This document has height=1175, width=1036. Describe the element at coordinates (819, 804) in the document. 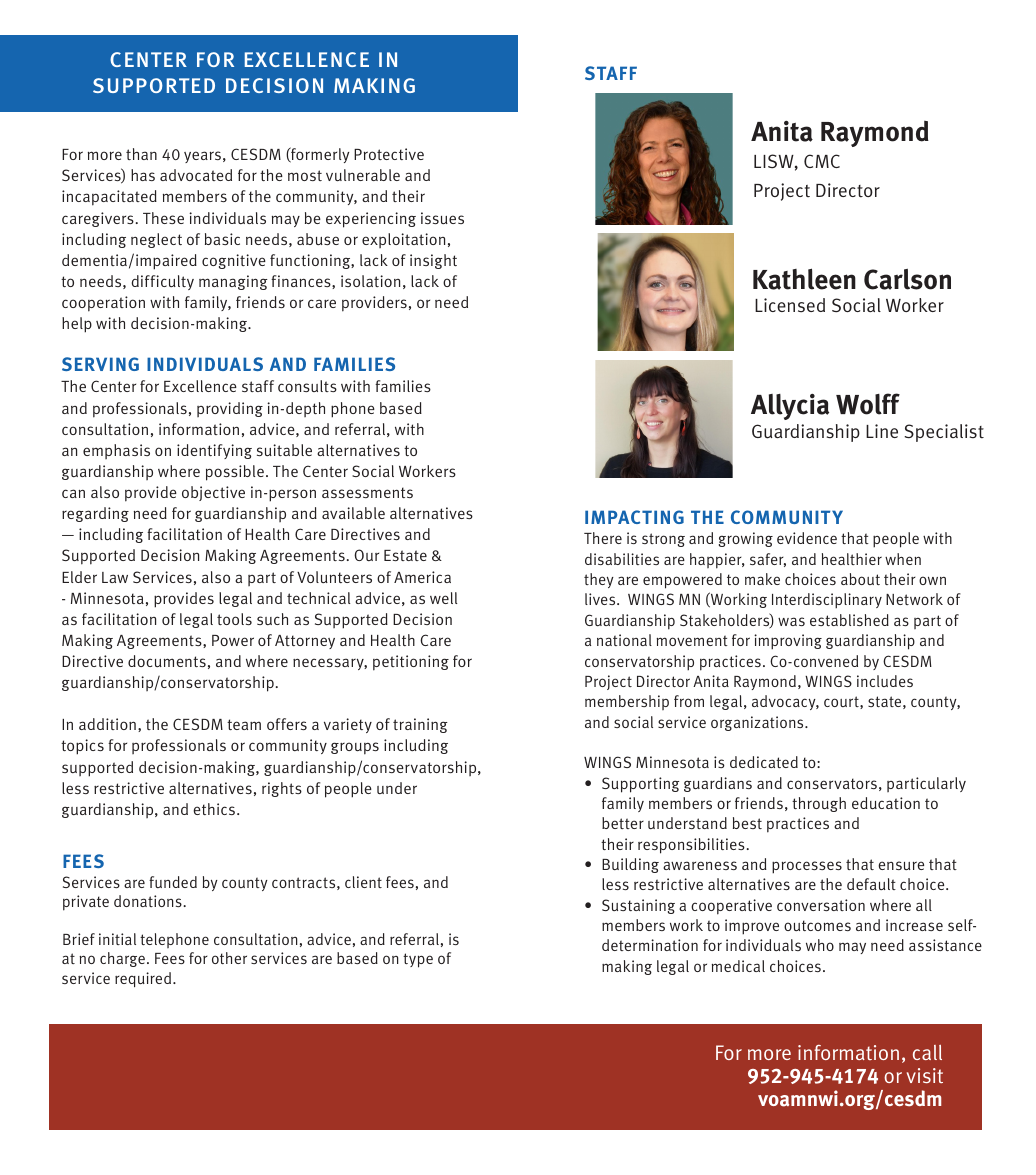

I see `through` at that location.
